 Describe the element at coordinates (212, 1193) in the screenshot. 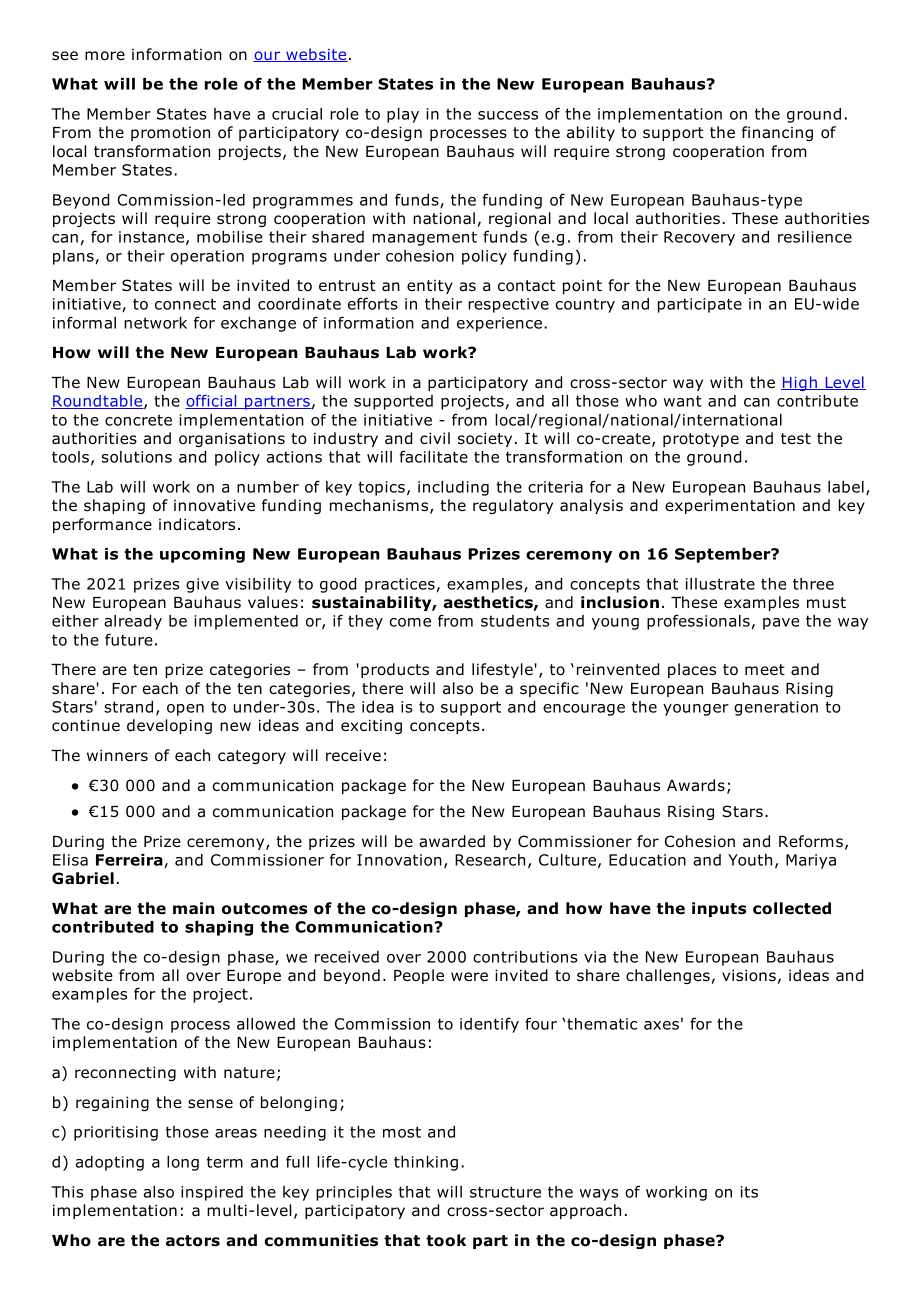

I see `inspired` at that location.
